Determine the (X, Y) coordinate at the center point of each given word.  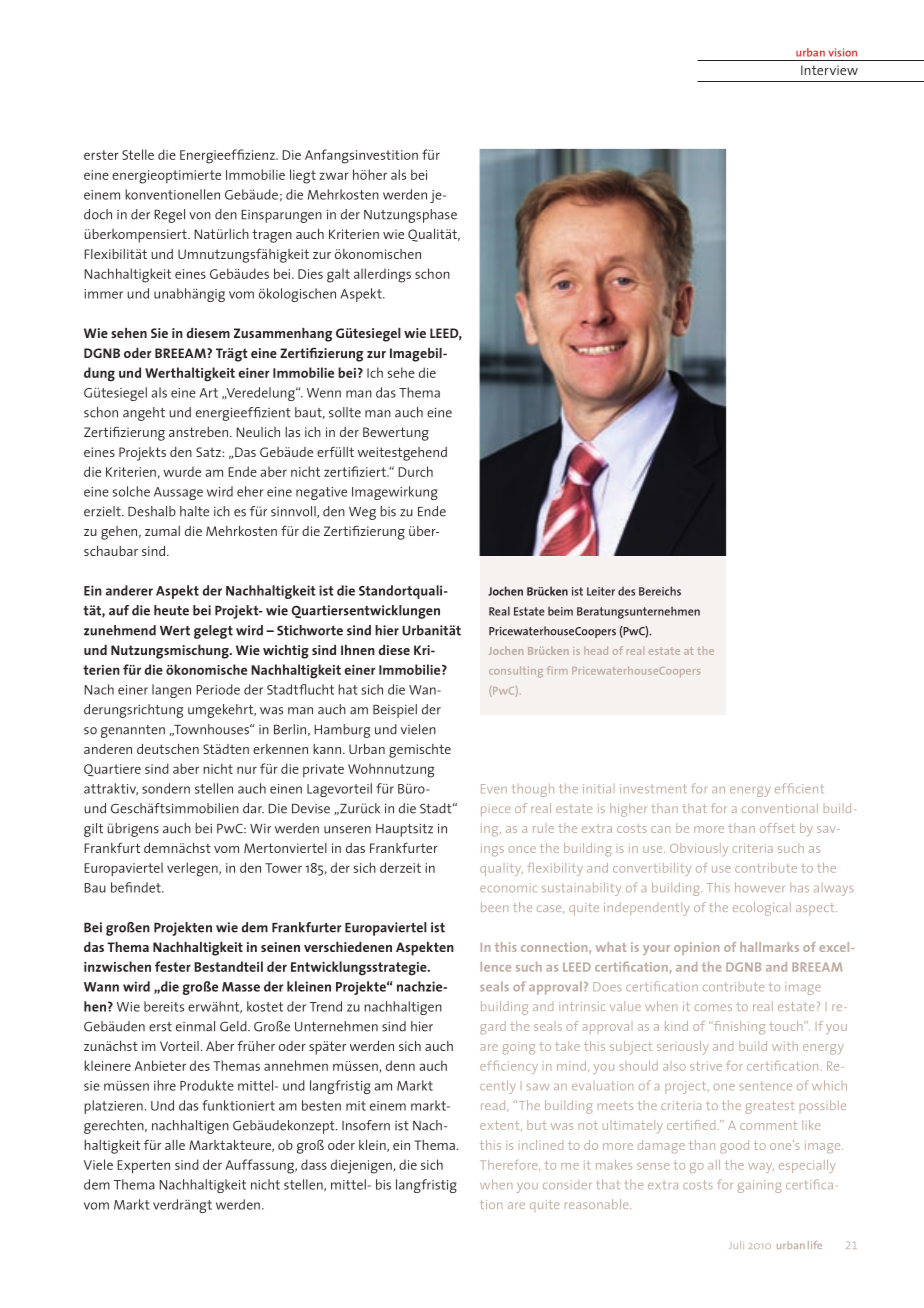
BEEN (494, 907)
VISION (842, 52)
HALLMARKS (769, 947)
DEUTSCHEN (168, 749)
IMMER (103, 294)
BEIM (560, 611)
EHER (250, 491)
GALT (338, 275)
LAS (292, 432)
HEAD (596, 650)
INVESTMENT (653, 788)
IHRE (165, 1085)
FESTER (173, 966)
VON (200, 216)
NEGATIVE (321, 493)
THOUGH (533, 790)
